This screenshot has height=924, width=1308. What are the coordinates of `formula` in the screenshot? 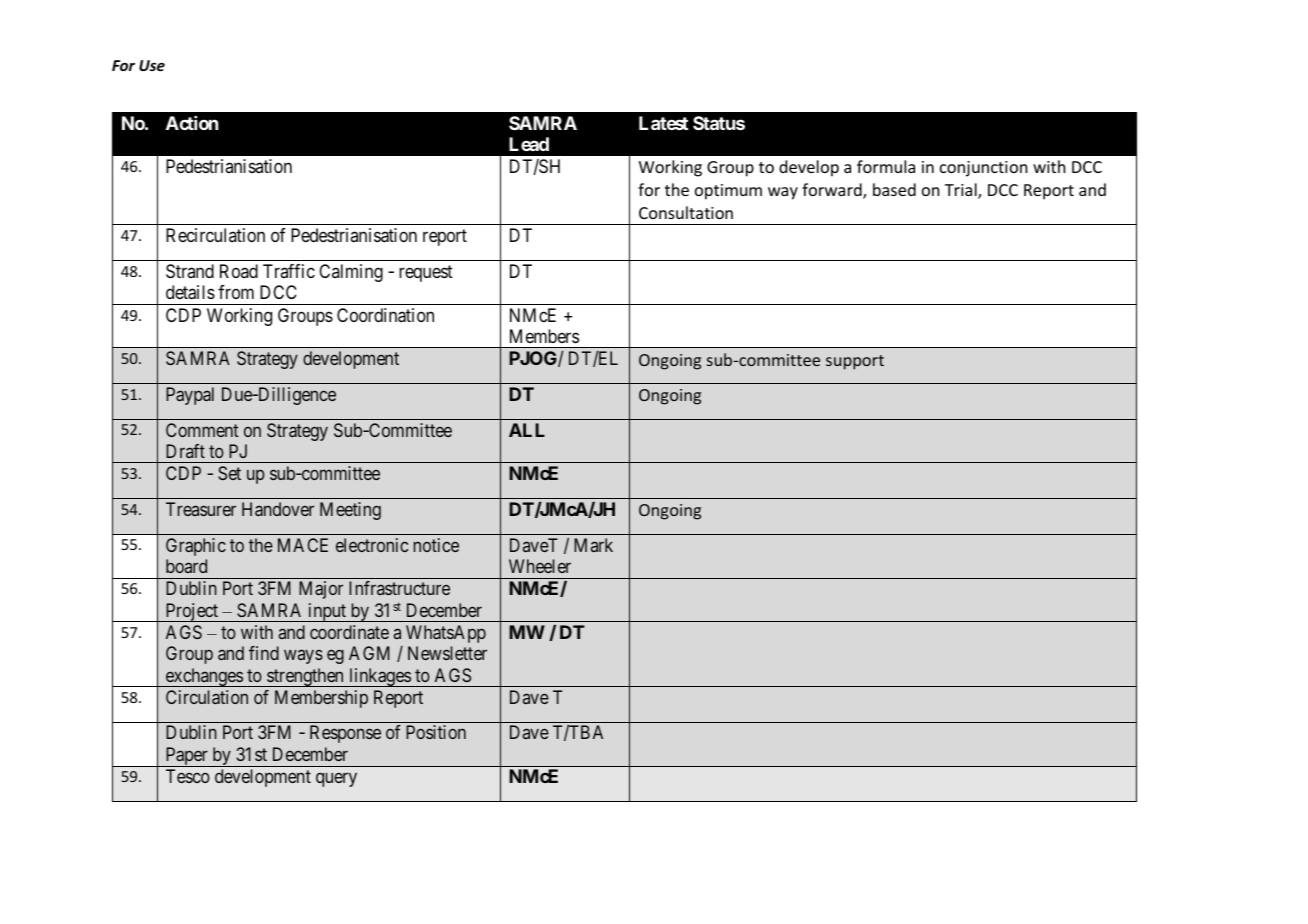 It's located at (886, 166).
